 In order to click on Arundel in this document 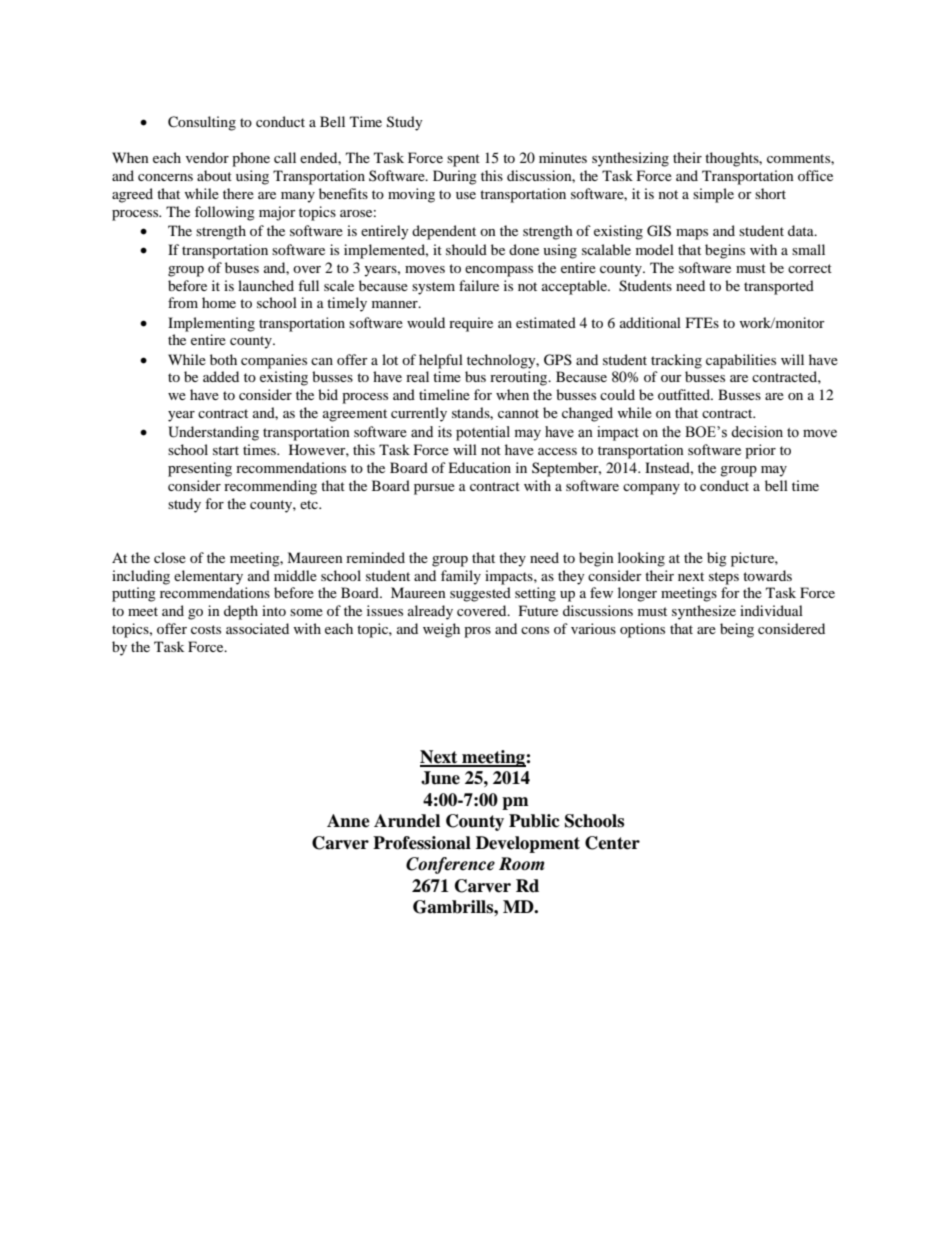, I will do `click(407, 821)`.
